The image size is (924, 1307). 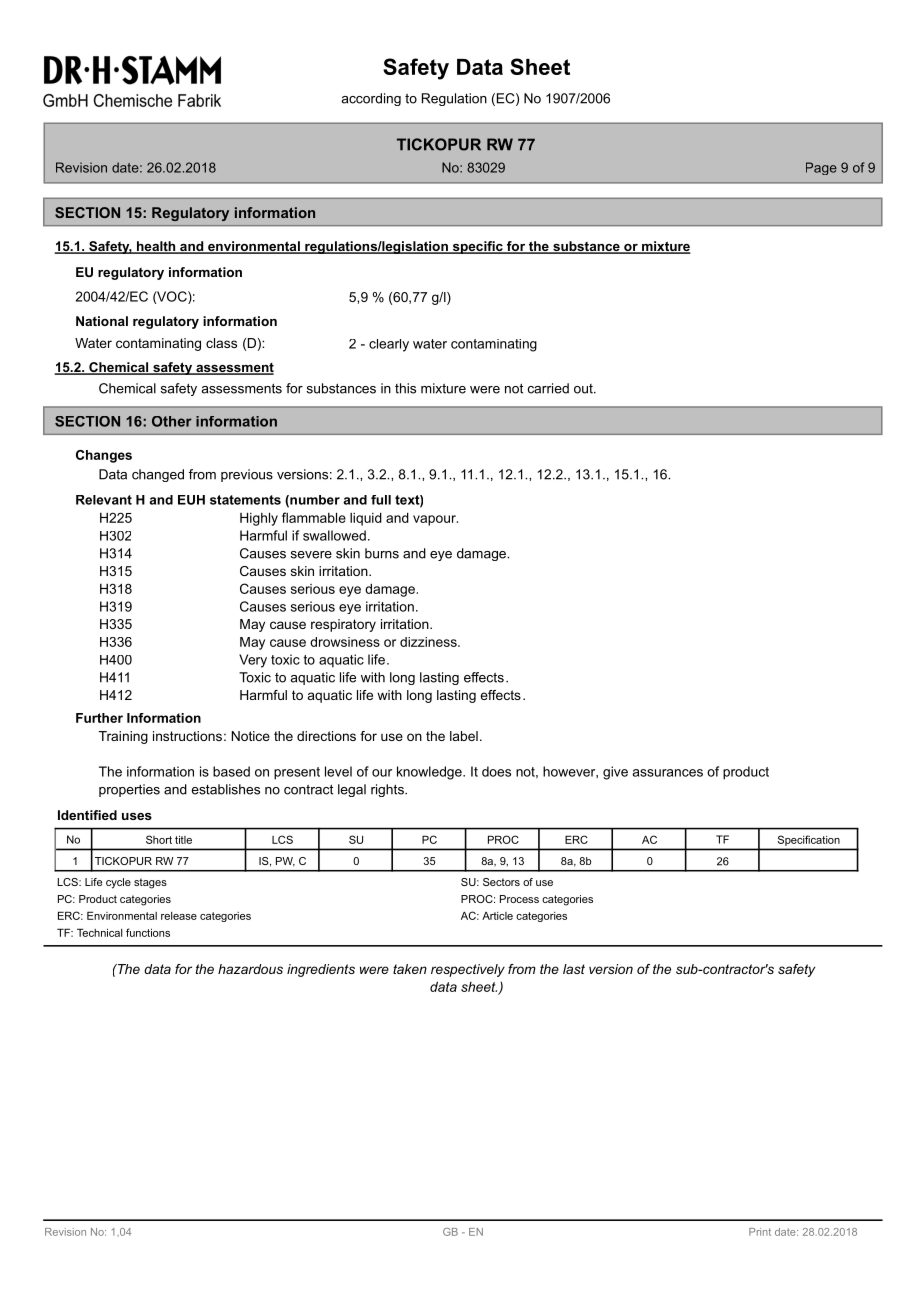 I want to click on according, so click(x=371, y=99).
